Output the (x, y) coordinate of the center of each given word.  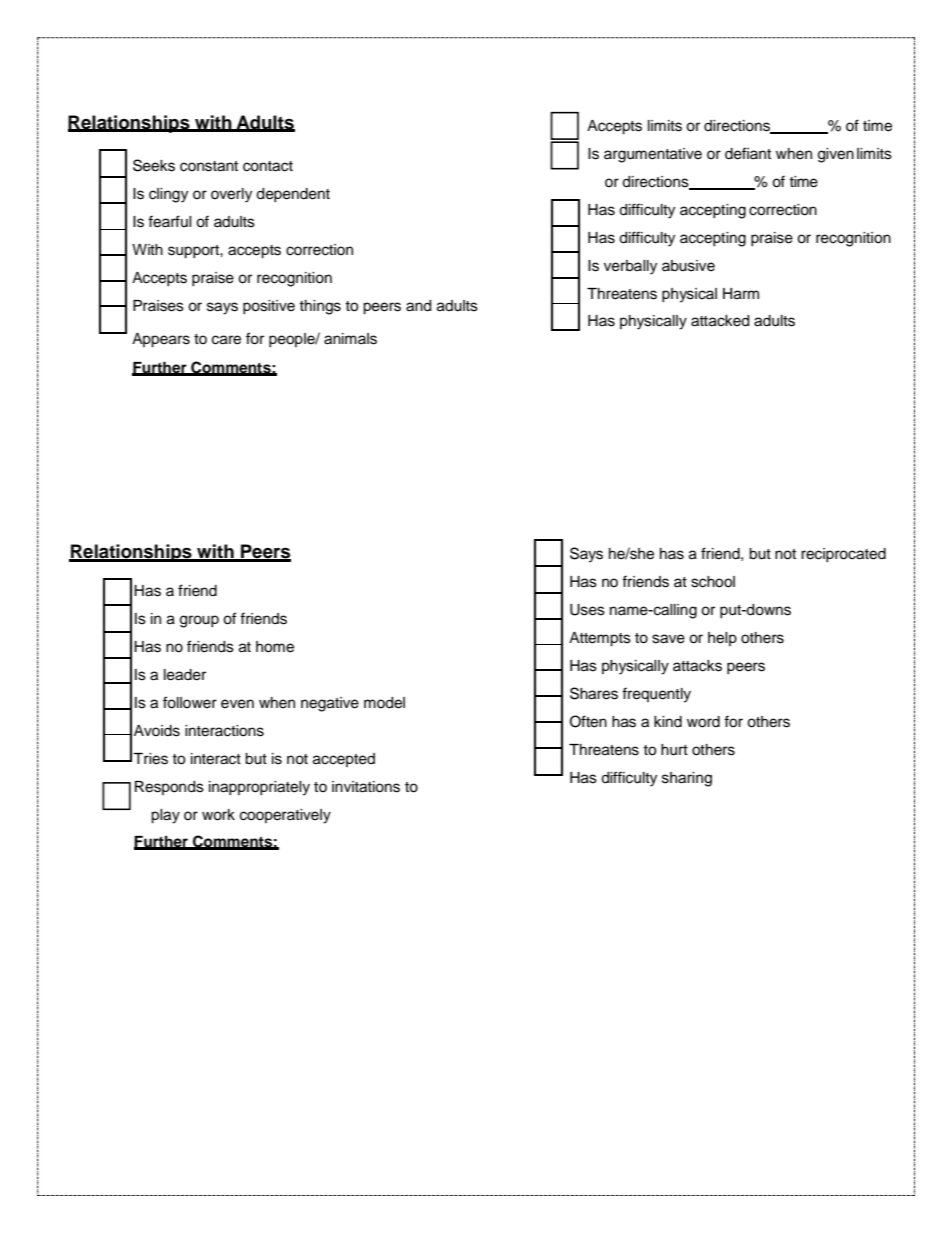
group (199, 621)
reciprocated (843, 555)
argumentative (653, 155)
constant (209, 166)
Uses (587, 610)
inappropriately (259, 788)
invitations (366, 787)
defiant (748, 153)
